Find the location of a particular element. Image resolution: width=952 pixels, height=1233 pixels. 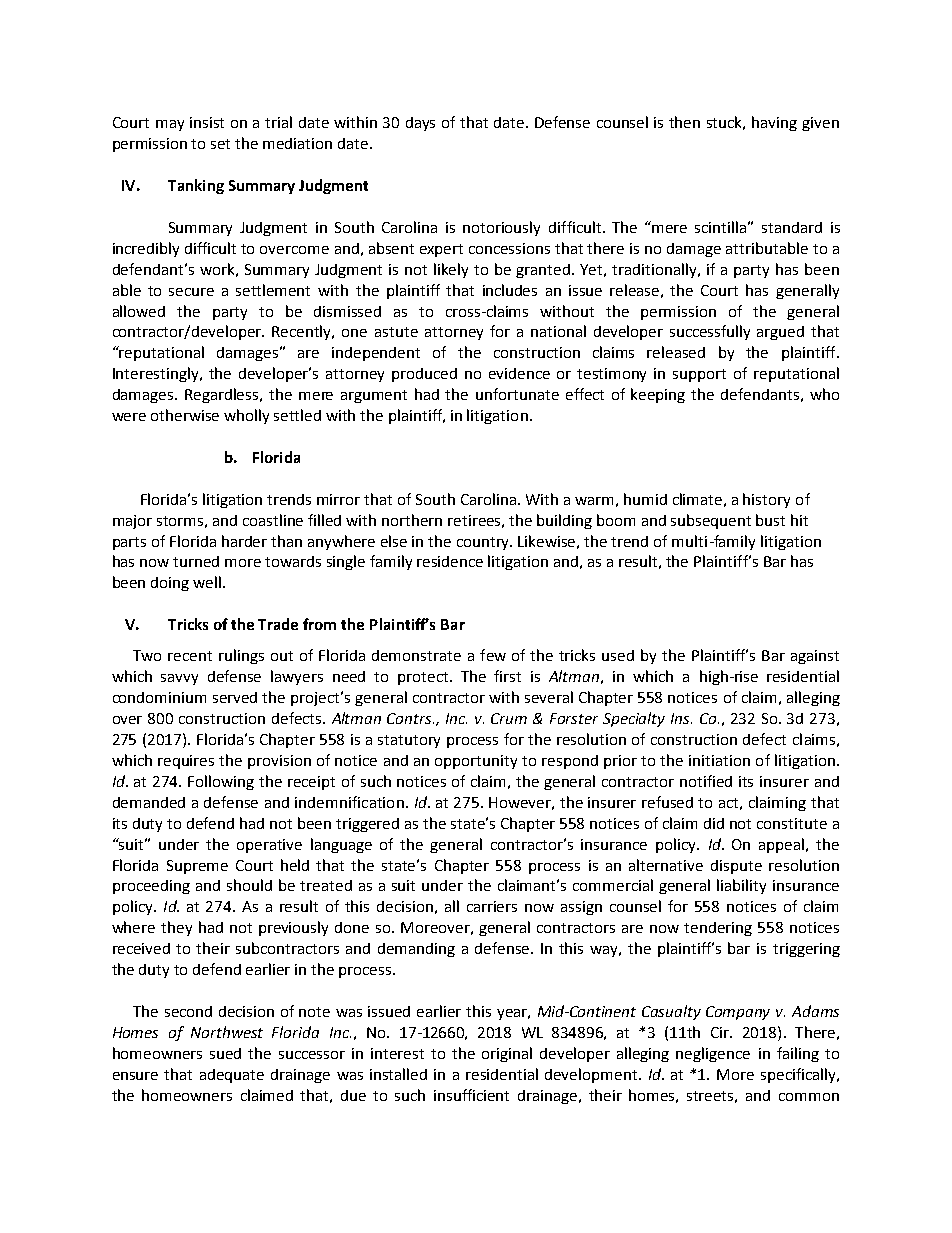

adequate is located at coordinates (232, 1076).
